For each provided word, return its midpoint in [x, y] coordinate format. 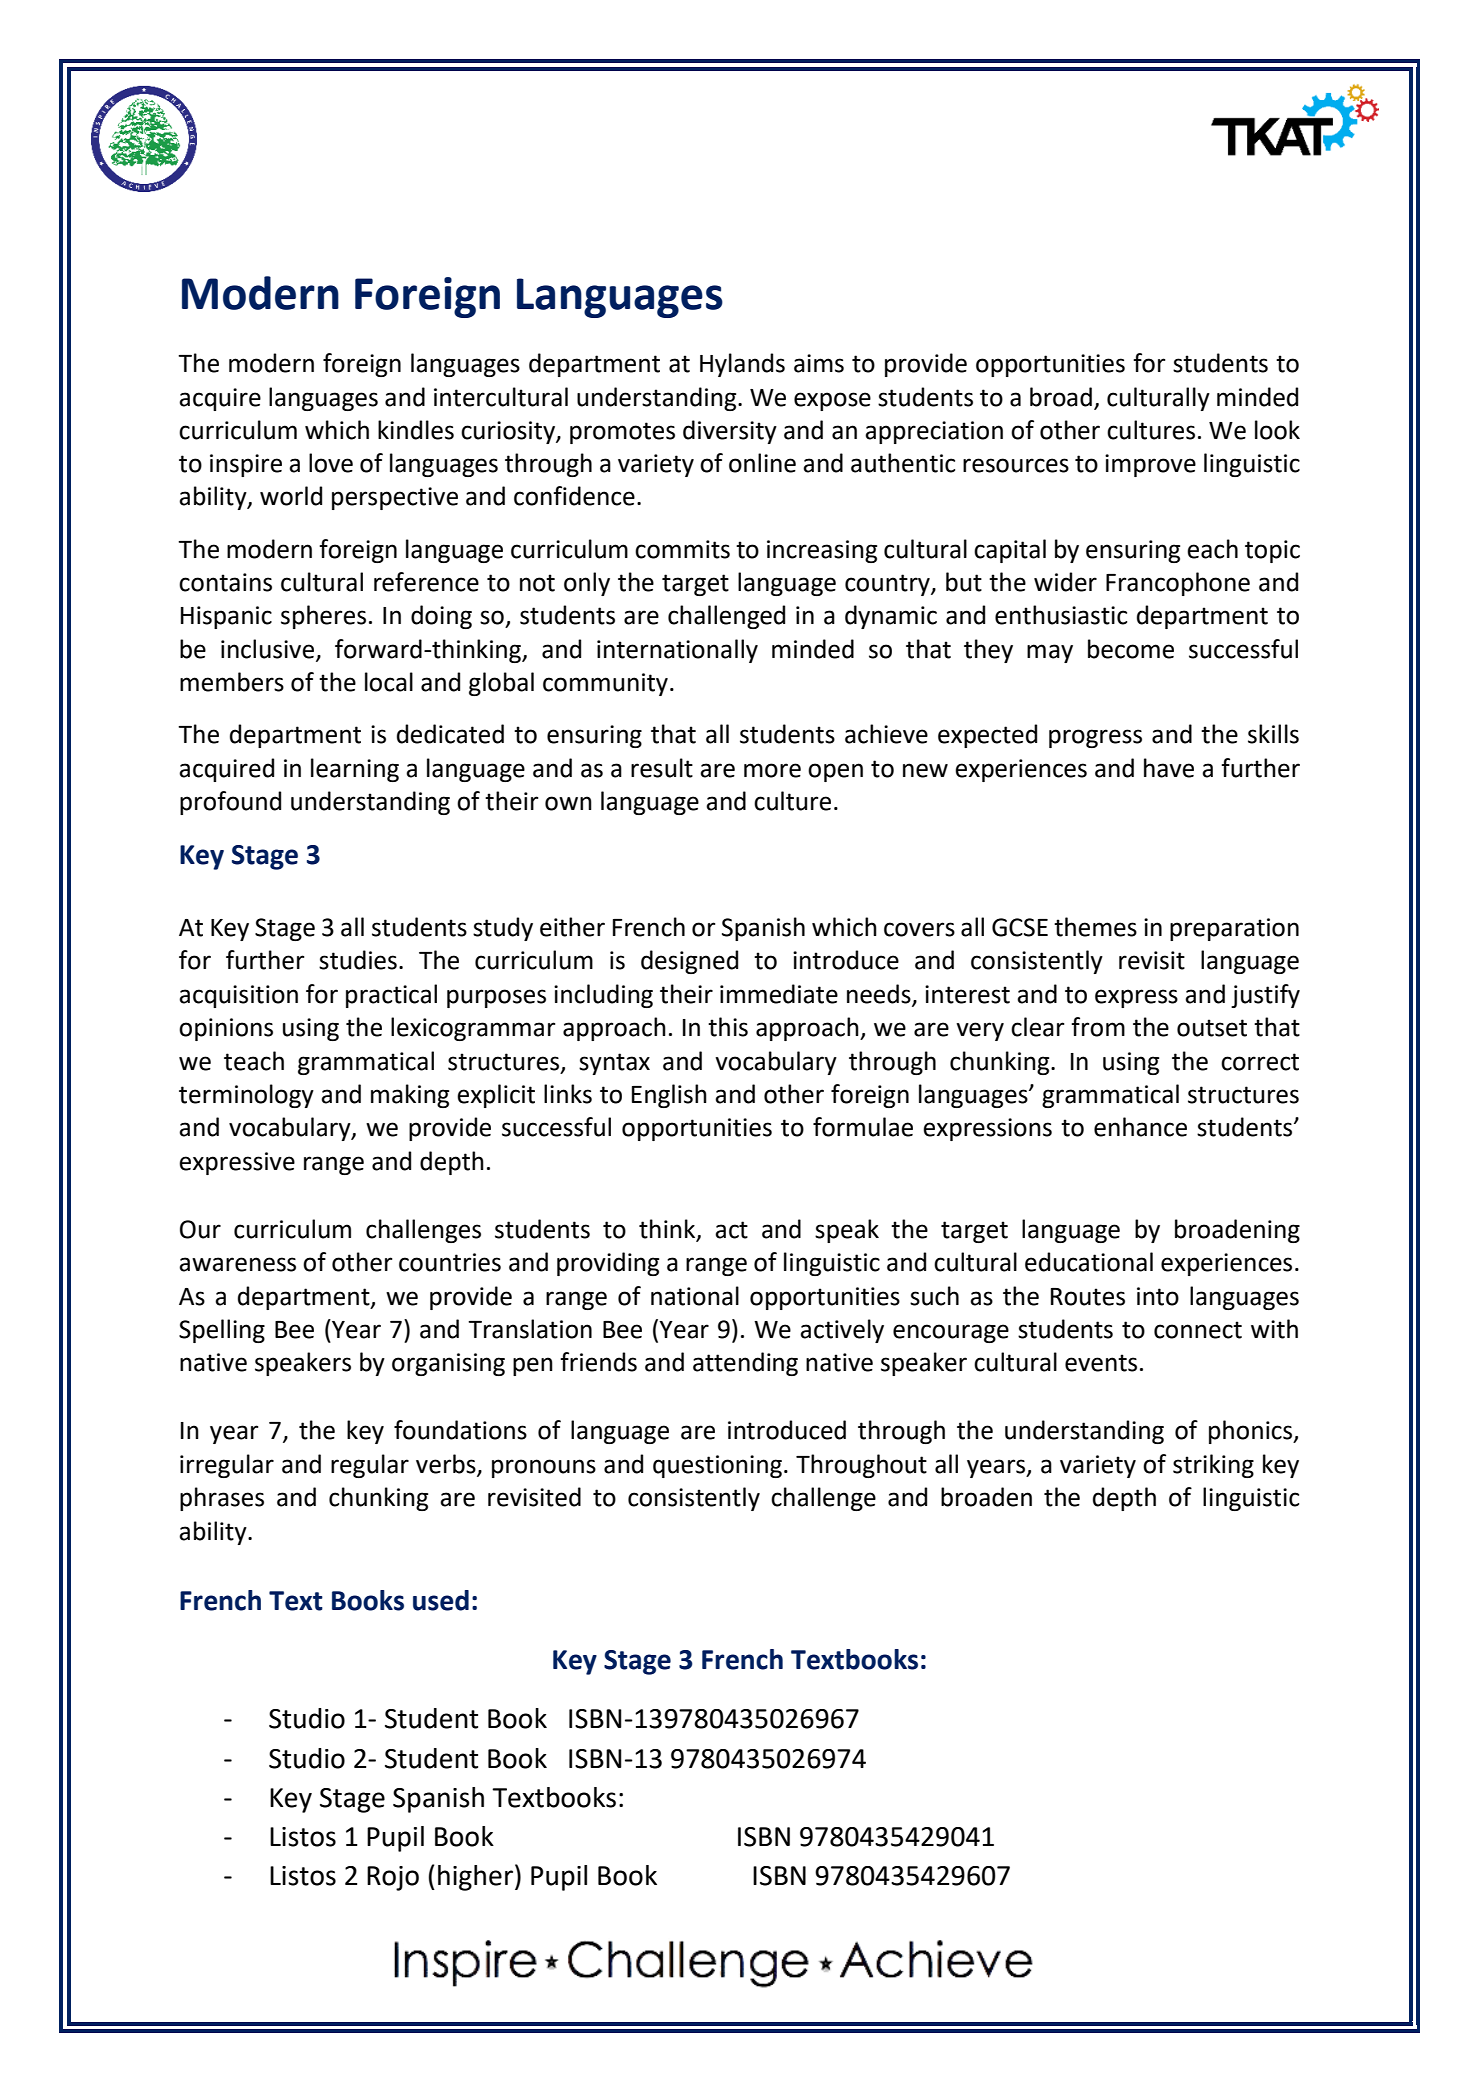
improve [1150, 465]
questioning [717, 1466]
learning [355, 770]
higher [475, 1878]
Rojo [393, 1878]
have [1169, 768]
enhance [1140, 1127]
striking [1213, 1466]
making [410, 1096]
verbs [447, 1465]
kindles [416, 430]
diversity [730, 432]
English [669, 1096]
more [772, 770]
